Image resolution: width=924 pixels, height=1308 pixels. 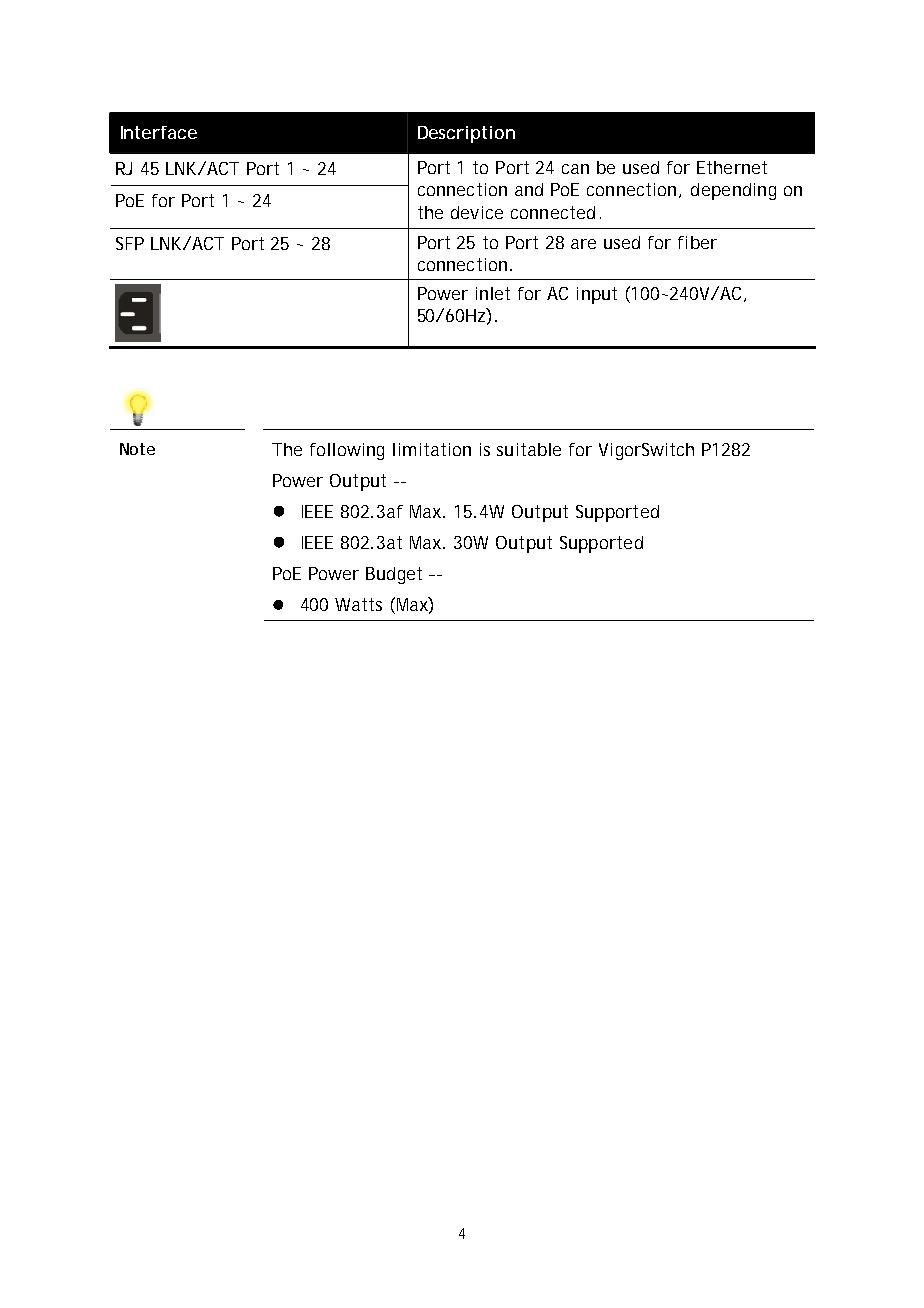 What do you see at coordinates (597, 295) in the screenshot?
I see `input` at bounding box center [597, 295].
